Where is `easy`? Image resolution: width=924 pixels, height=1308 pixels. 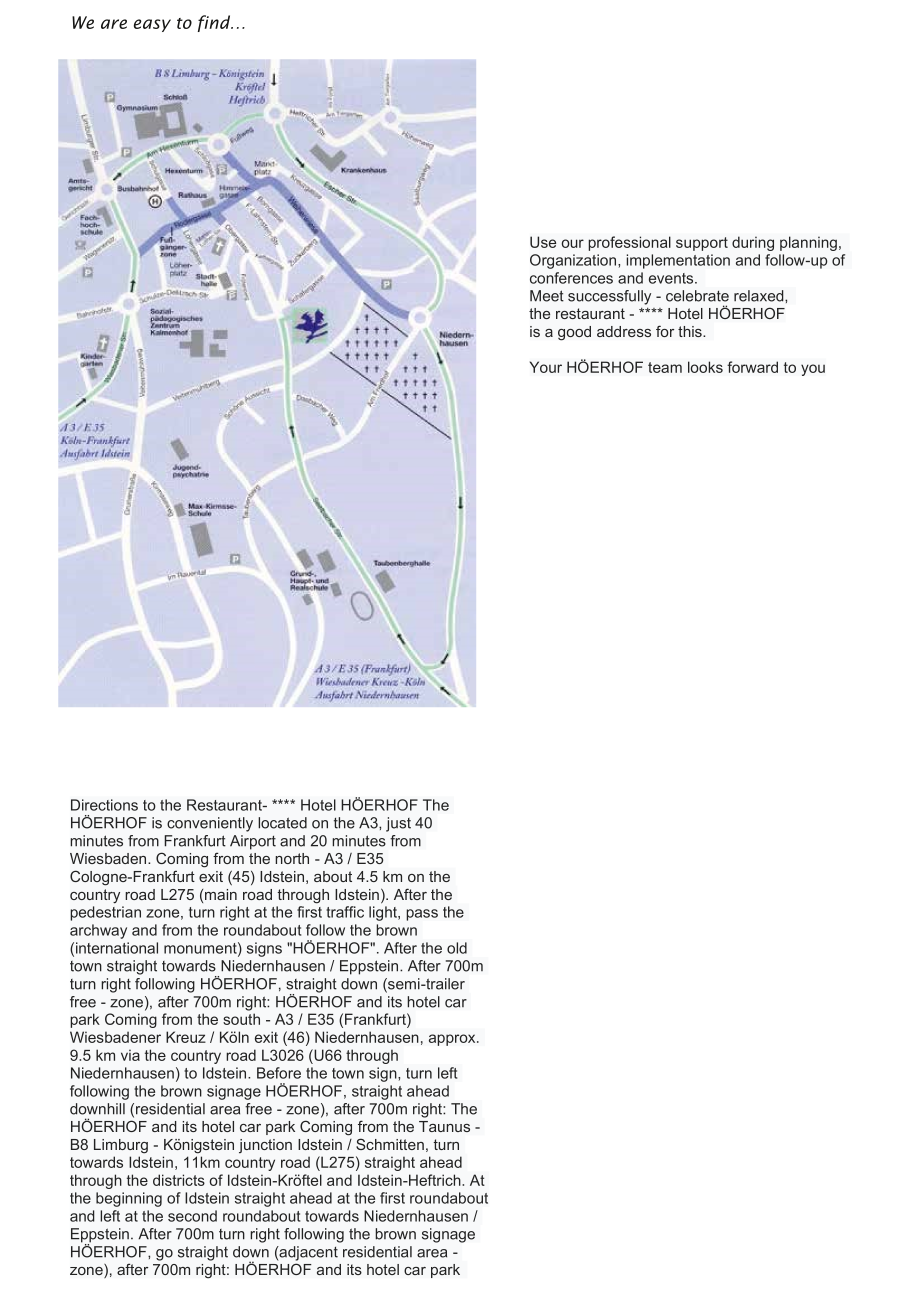
easy is located at coordinates (152, 25).
